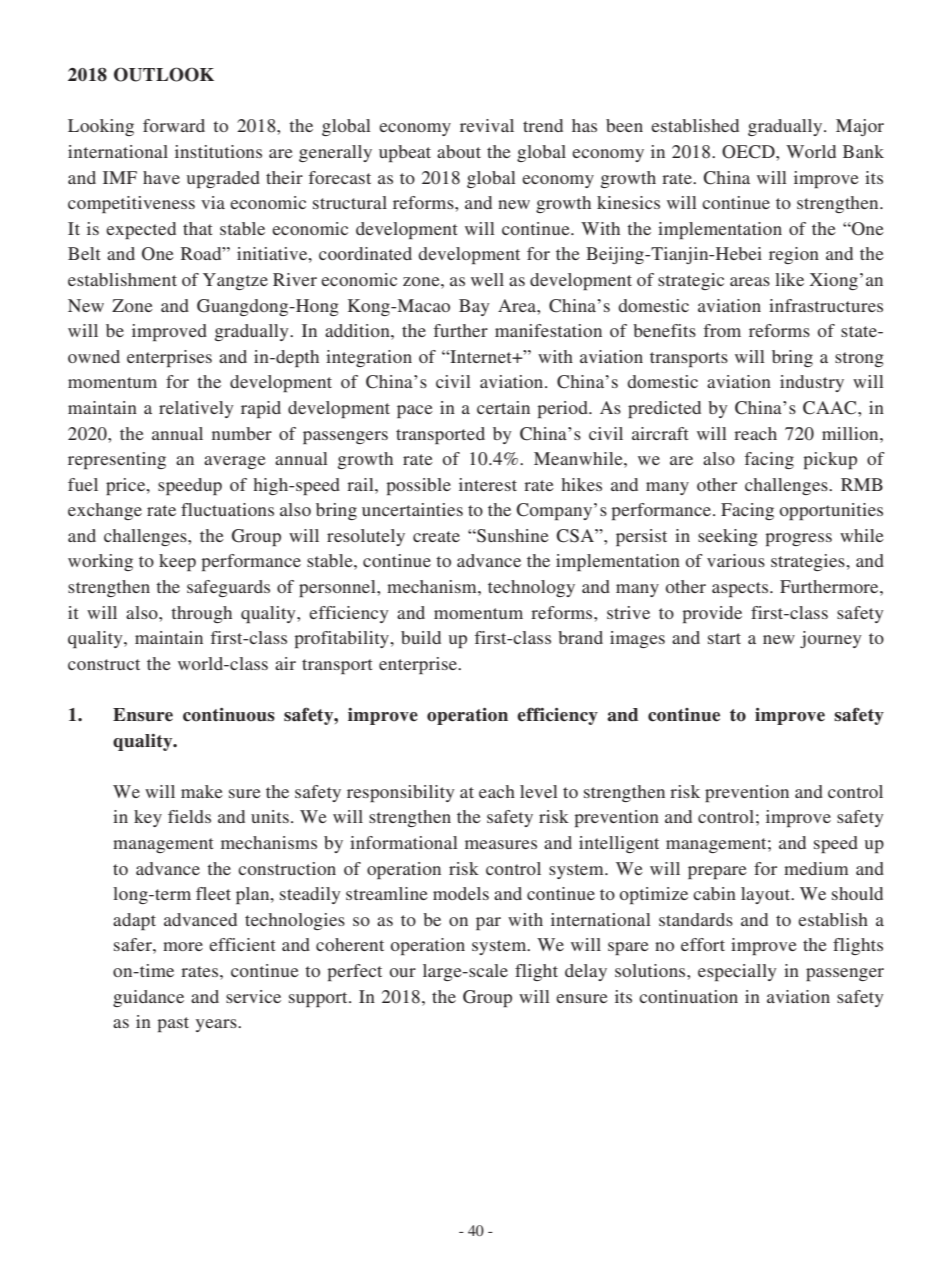 The height and width of the screenshot is (1270, 952). What do you see at coordinates (174, 125) in the screenshot?
I see `forward` at bounding box center [174, 125].
